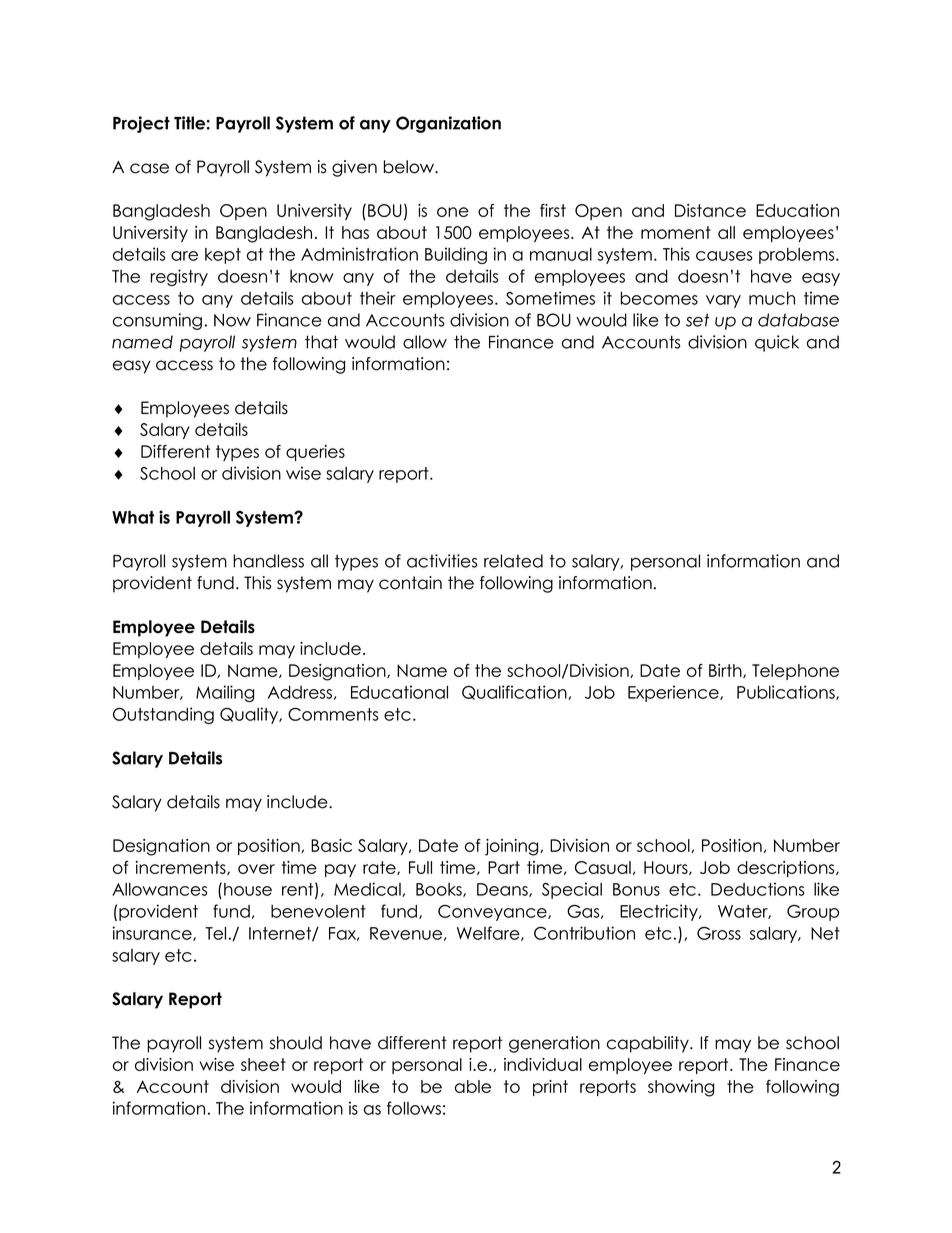  Describe the element at coordinates (515, 692) in the image. I see `Qualification` at that location.
